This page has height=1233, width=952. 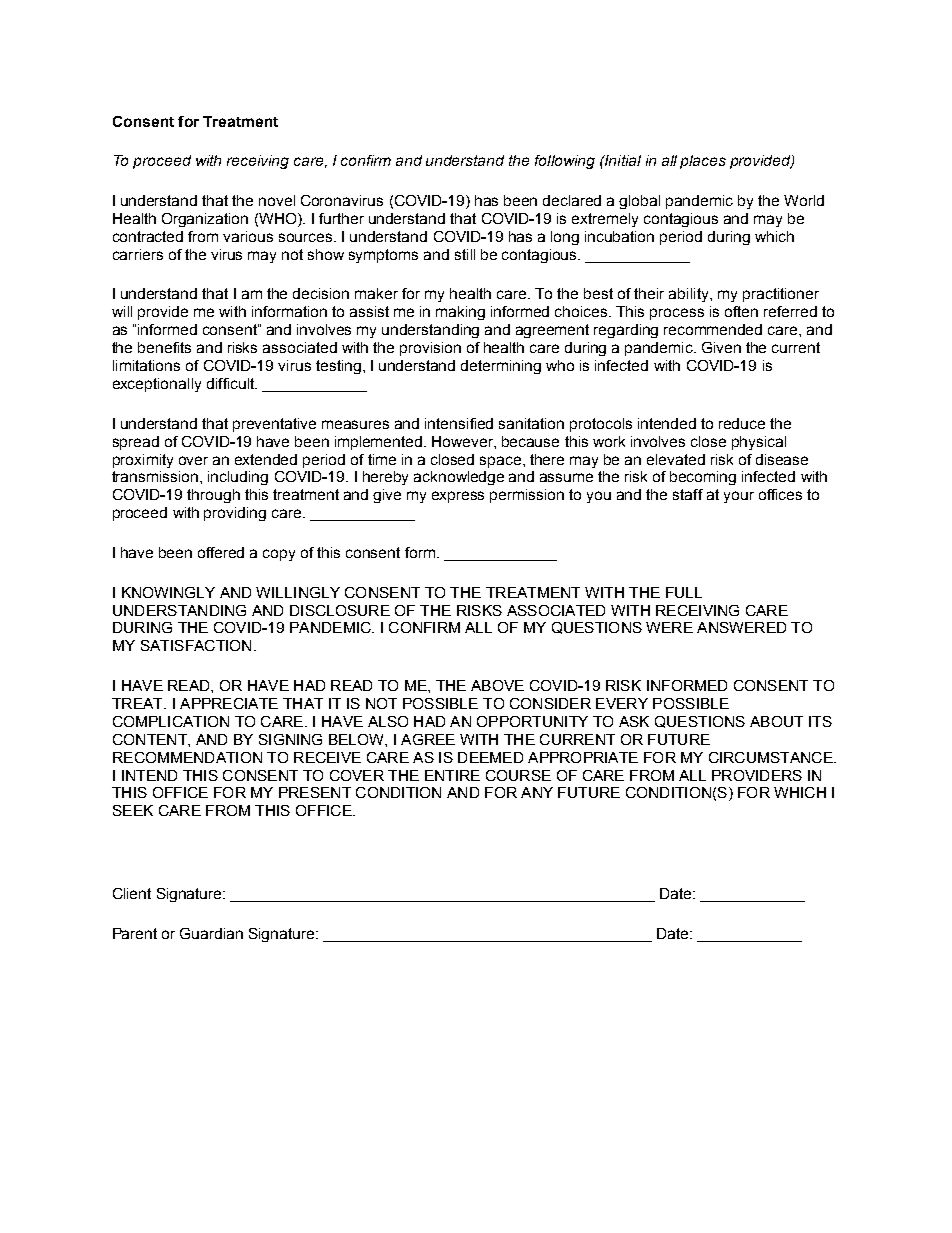 What do you see at coordinates (742, 423) in the page?
I see `reduce` at bounding box center [742, 423].
